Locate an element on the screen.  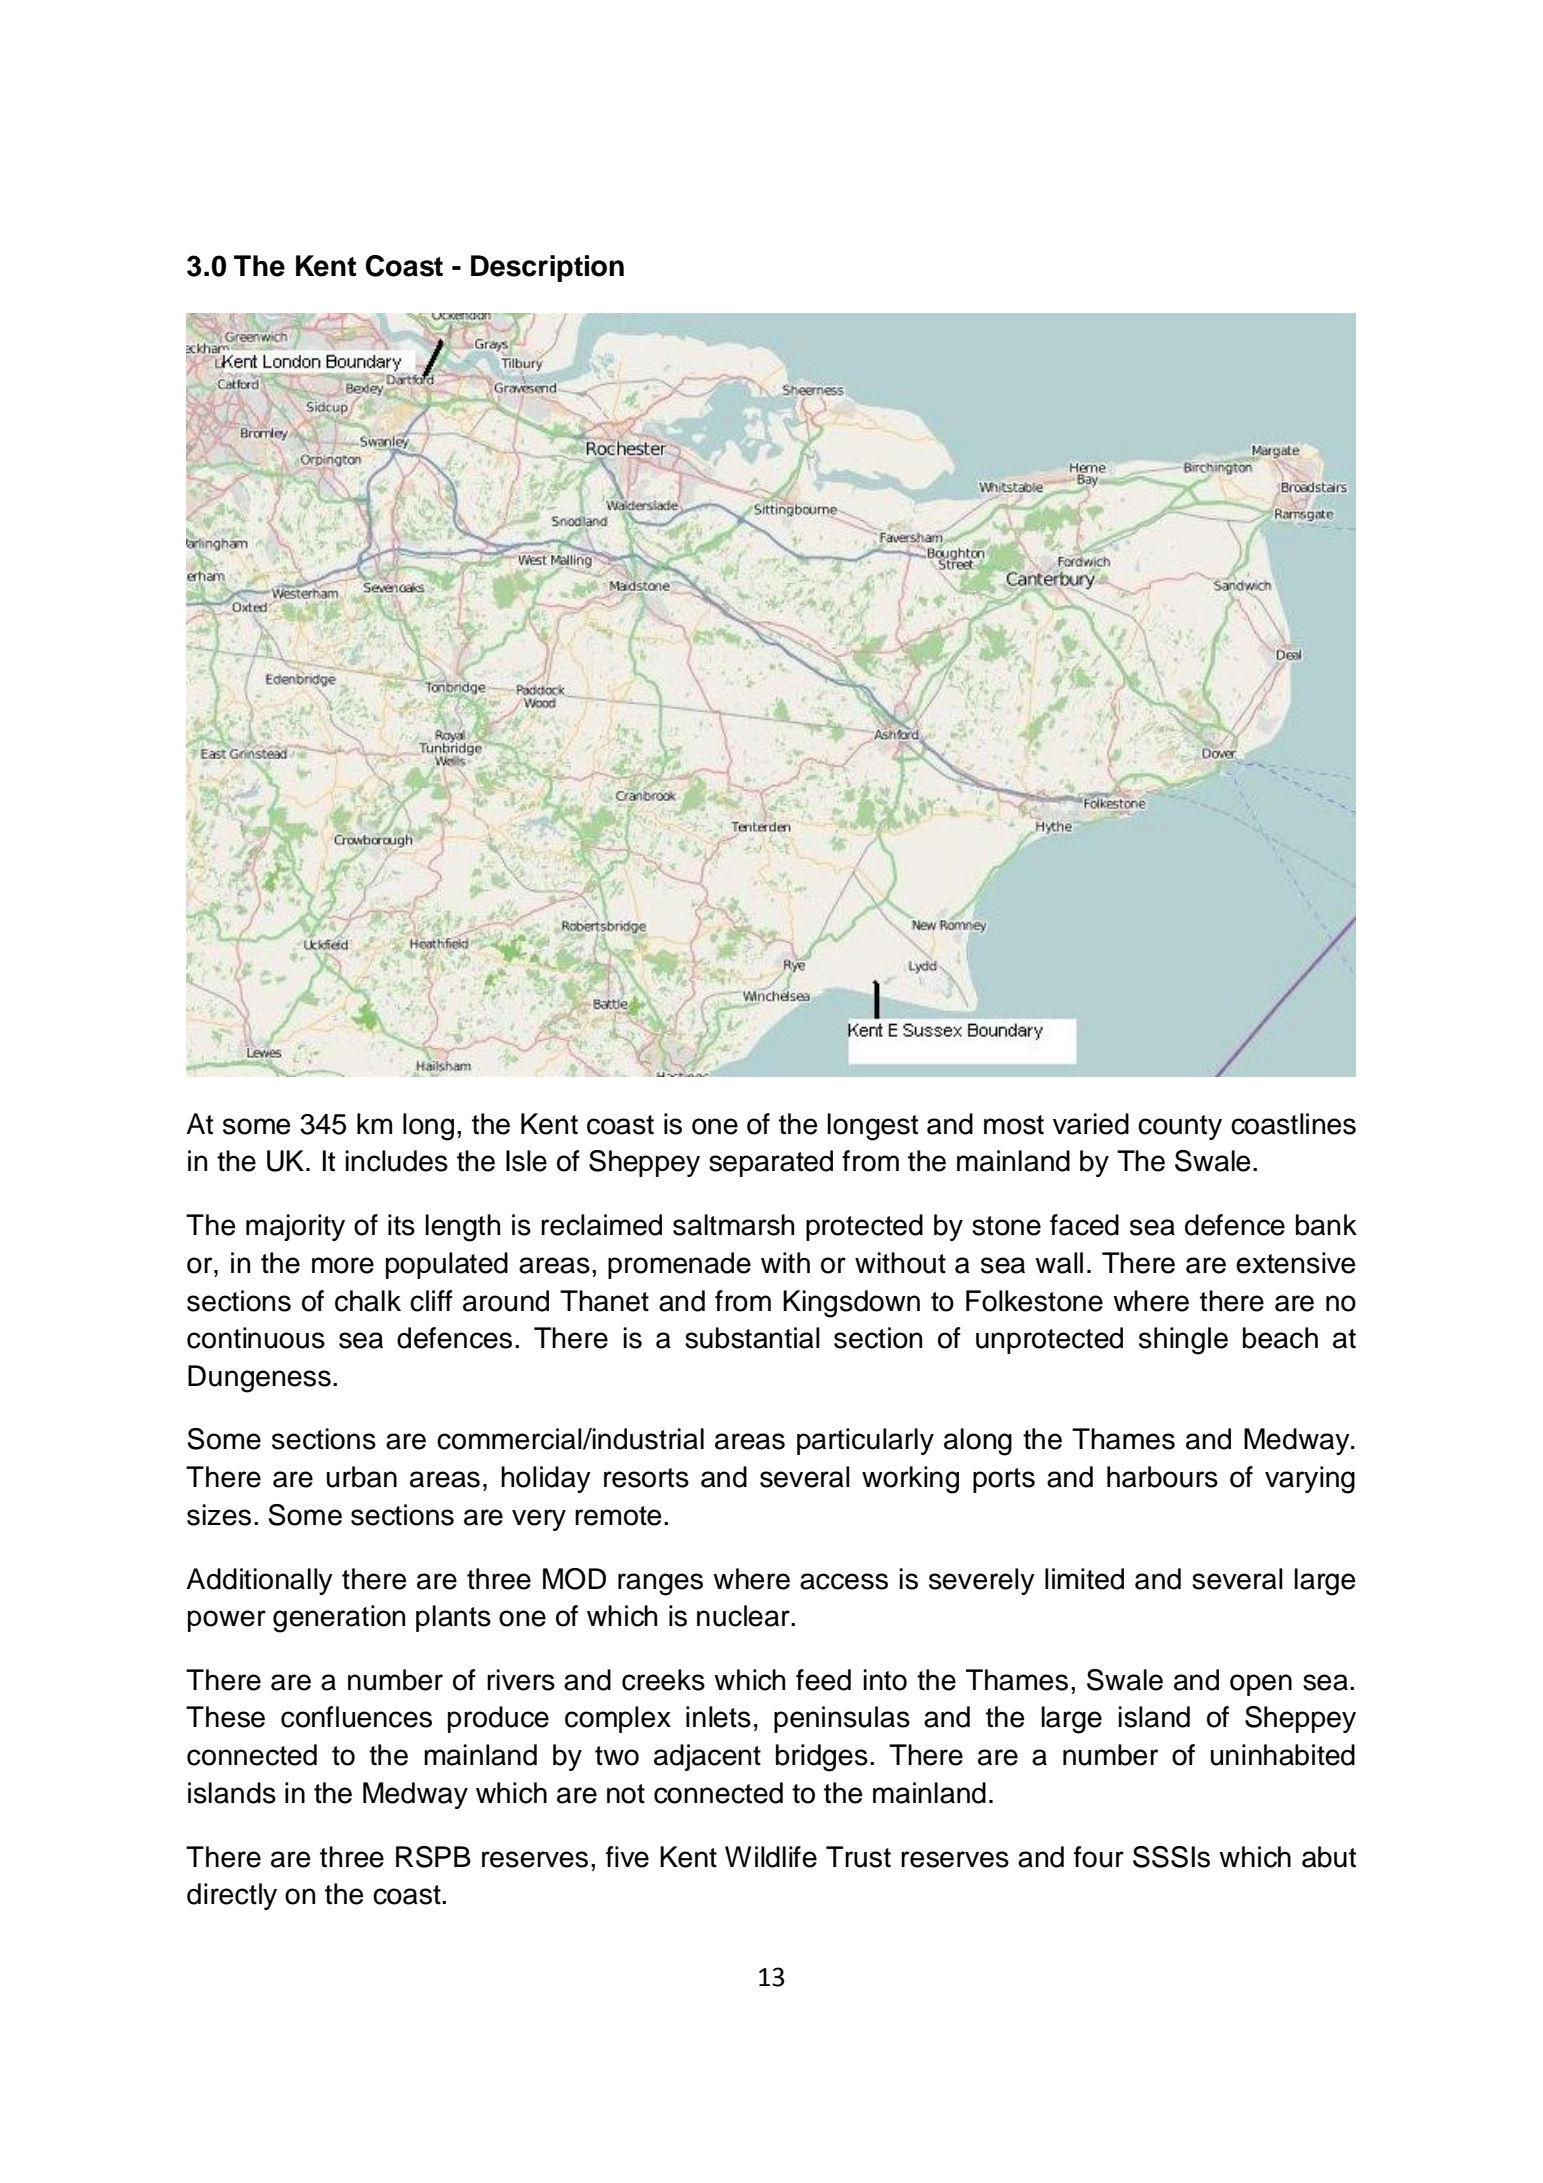
Description is located at coordinates (547, 268).
